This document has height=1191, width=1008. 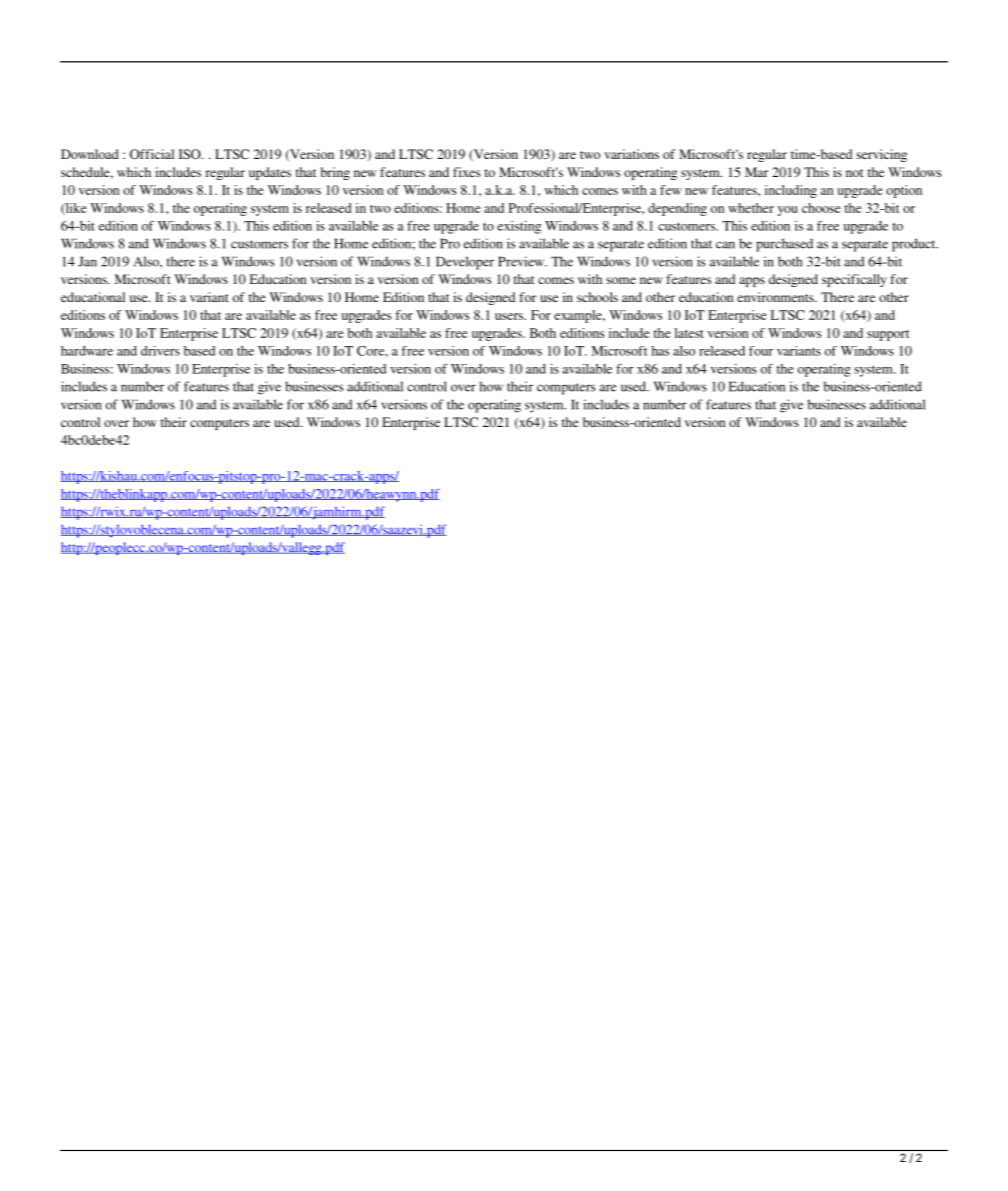 What do you see at coordinates (87, 261) in the document?
I see `Jan` at bounding box center [87, 261].
